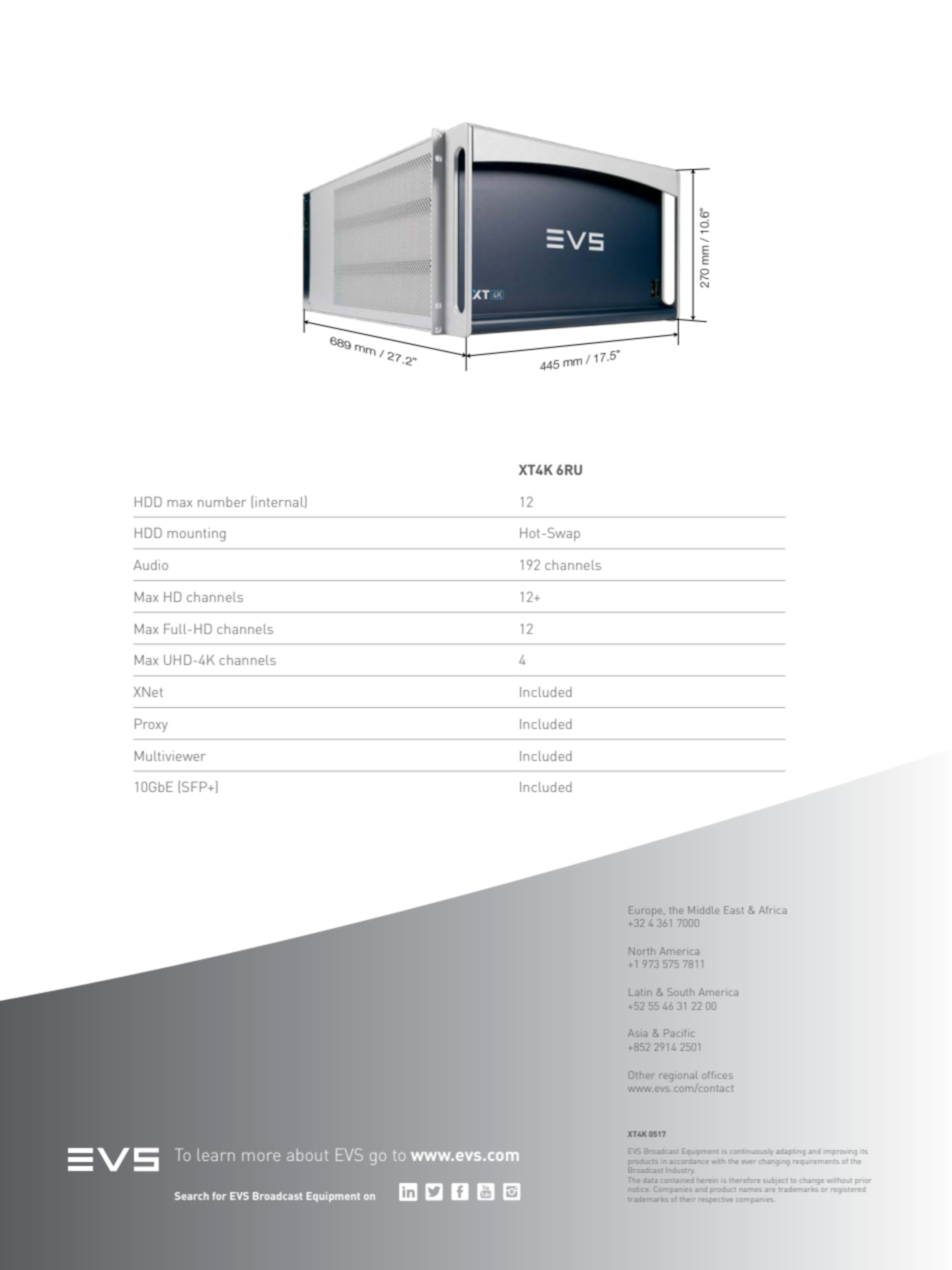 The image size is (952, 1270). Describe the element at coordinates (650, 1181) in the screenshot. I see `data` at that location.
